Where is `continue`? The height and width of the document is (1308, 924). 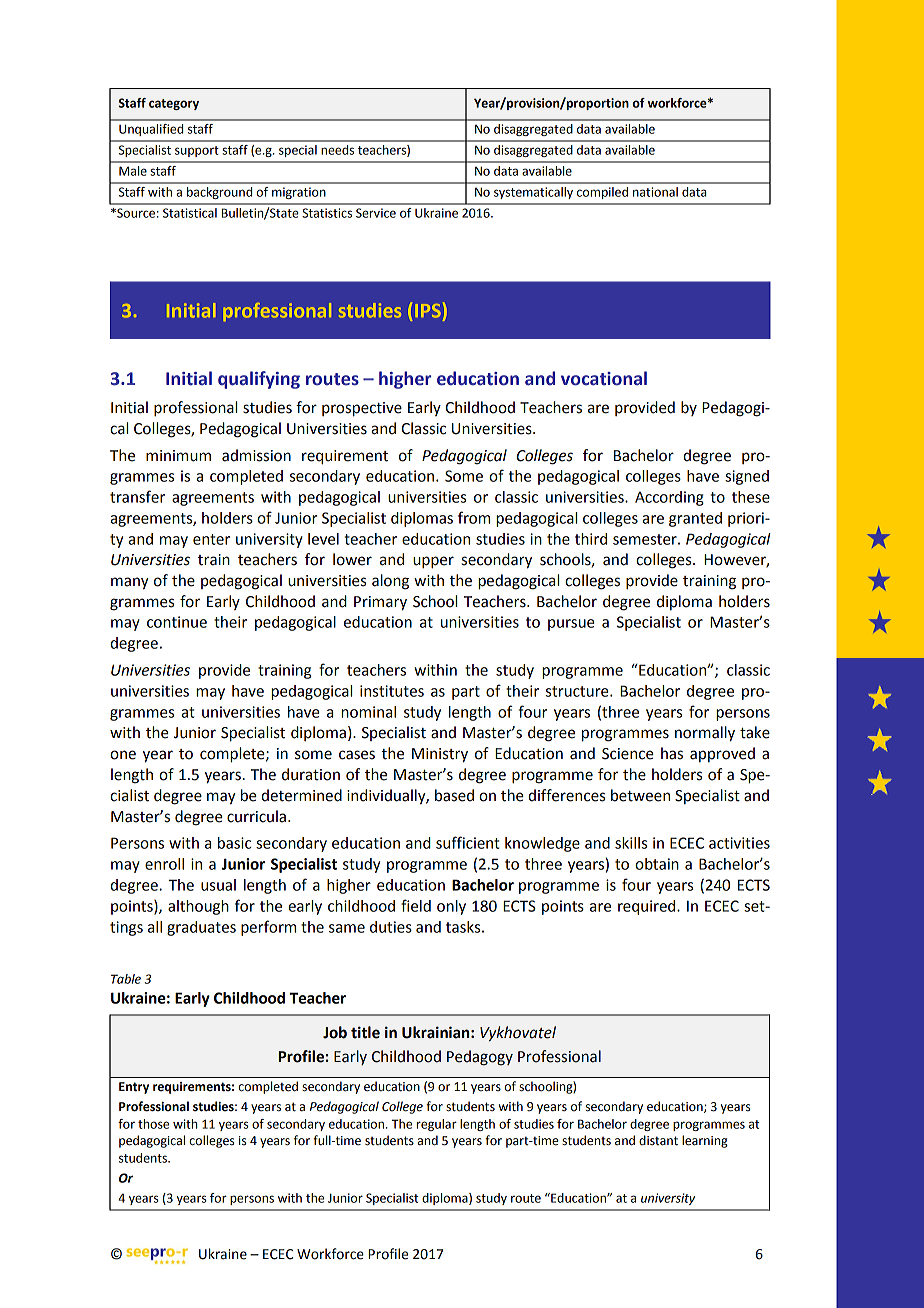
continue is located at coordinates (177, 622).
